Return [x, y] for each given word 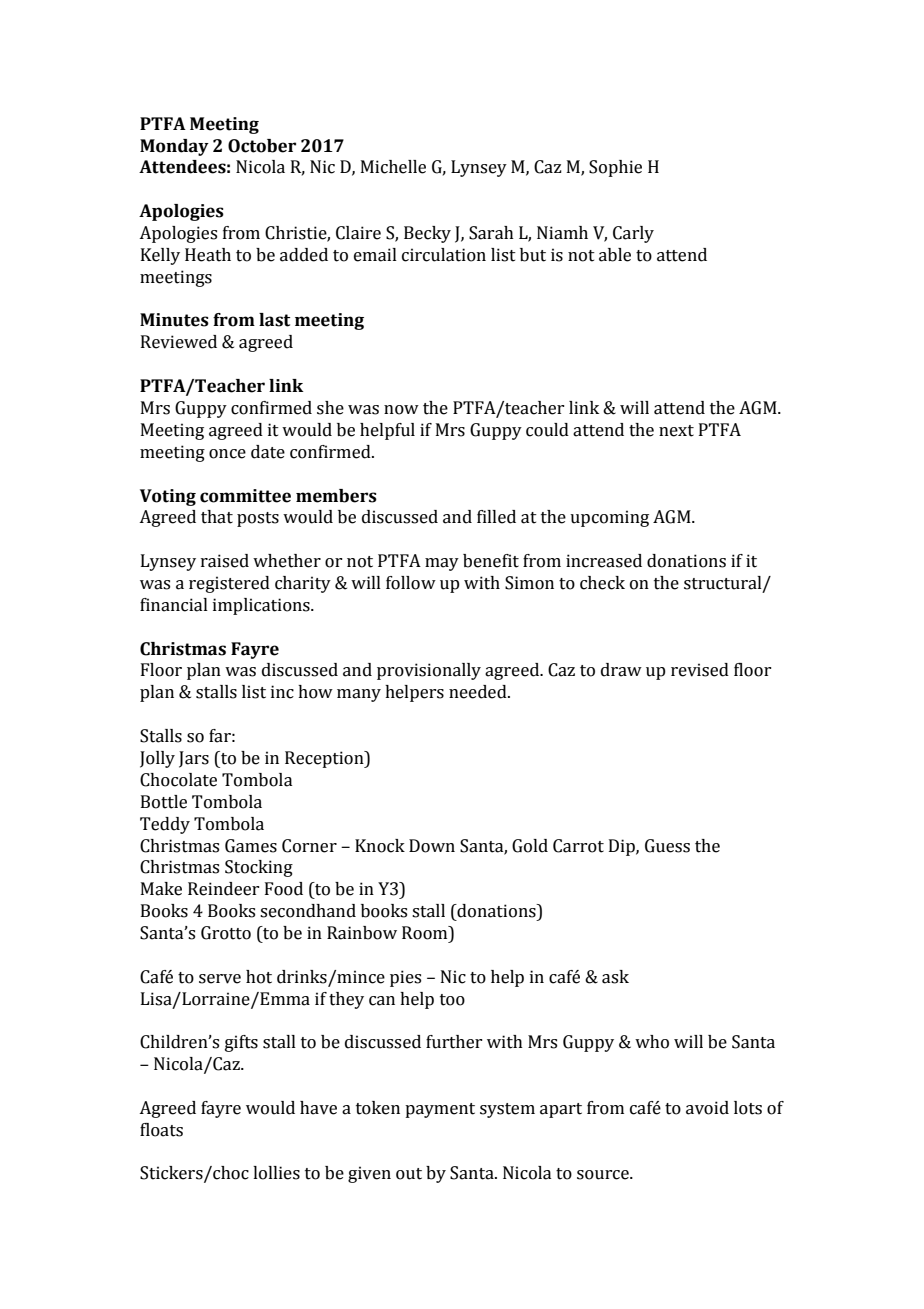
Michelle [393, 167]
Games [251, 846]
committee [245, 496]
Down [432, 846]
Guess [667, 846]
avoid [707, 1108]
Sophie [615, 168]
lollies [276, 1173]
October [262, 146]
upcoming [609, 518]
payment [440, 1110]
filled [496, 517]
